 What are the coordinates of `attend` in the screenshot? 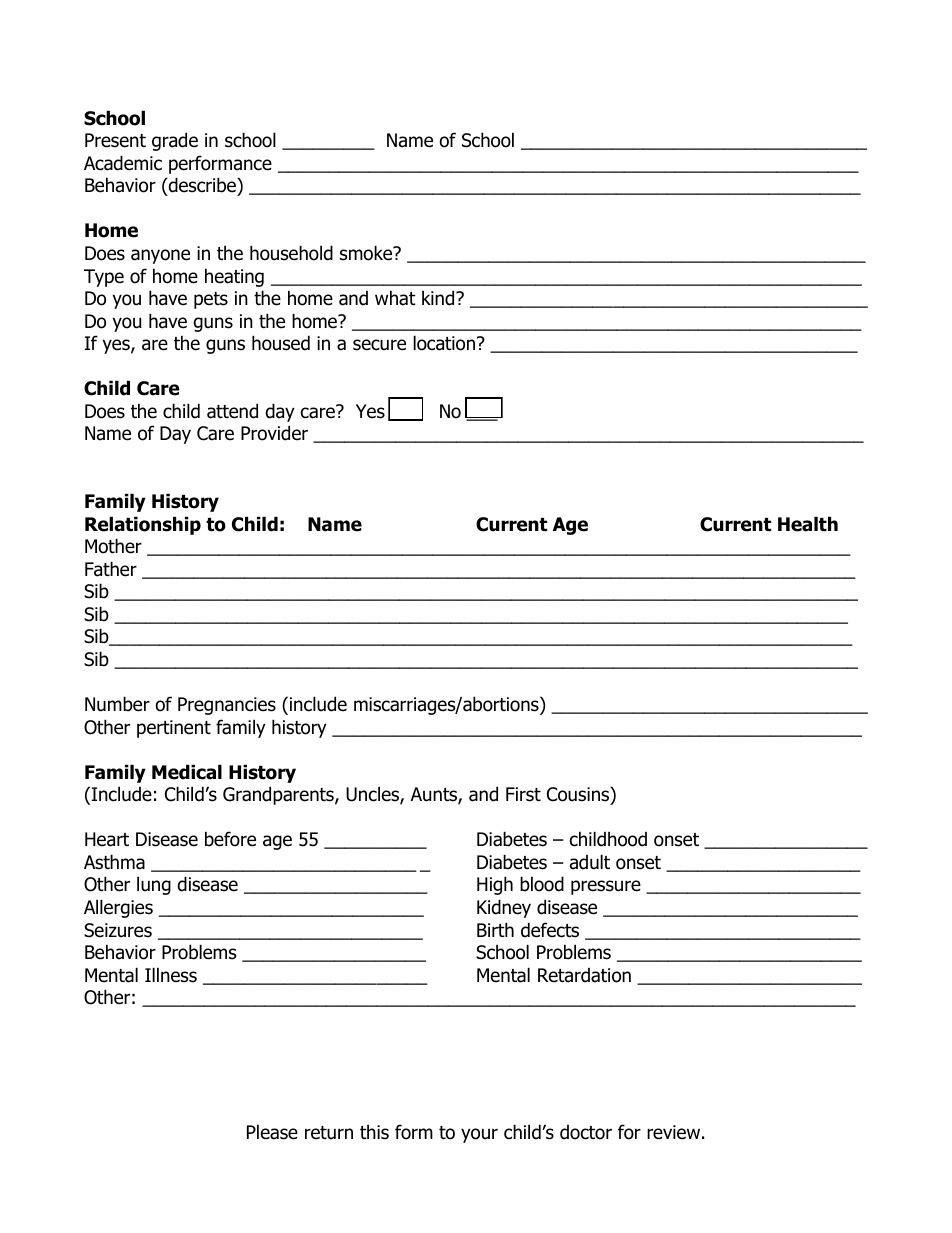 It's located at (232, 411).
